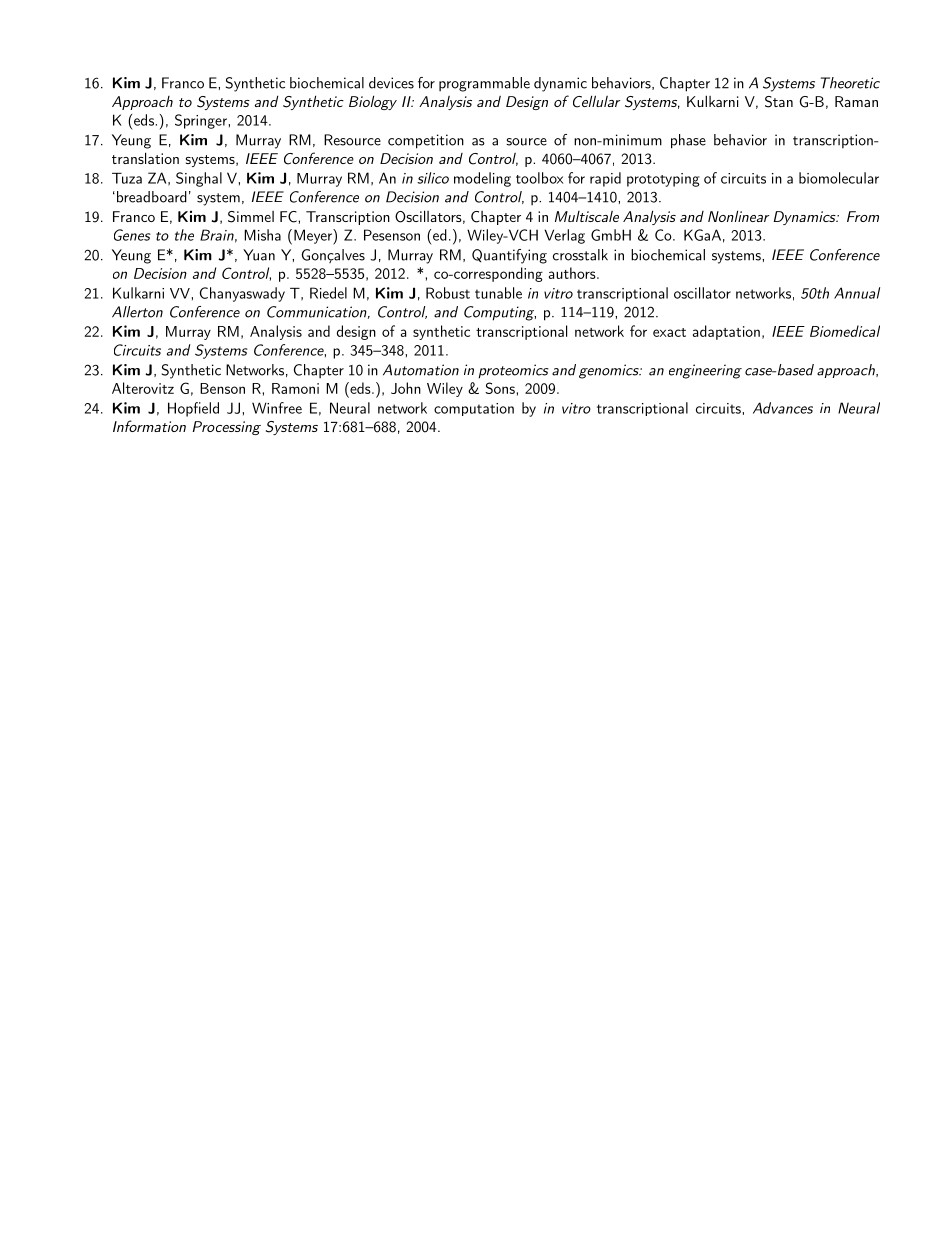 This screenshot has height=1233, width=952. Describe the element at coordinates (482, 179) in the screenshot. I see `modeling` at that location.
